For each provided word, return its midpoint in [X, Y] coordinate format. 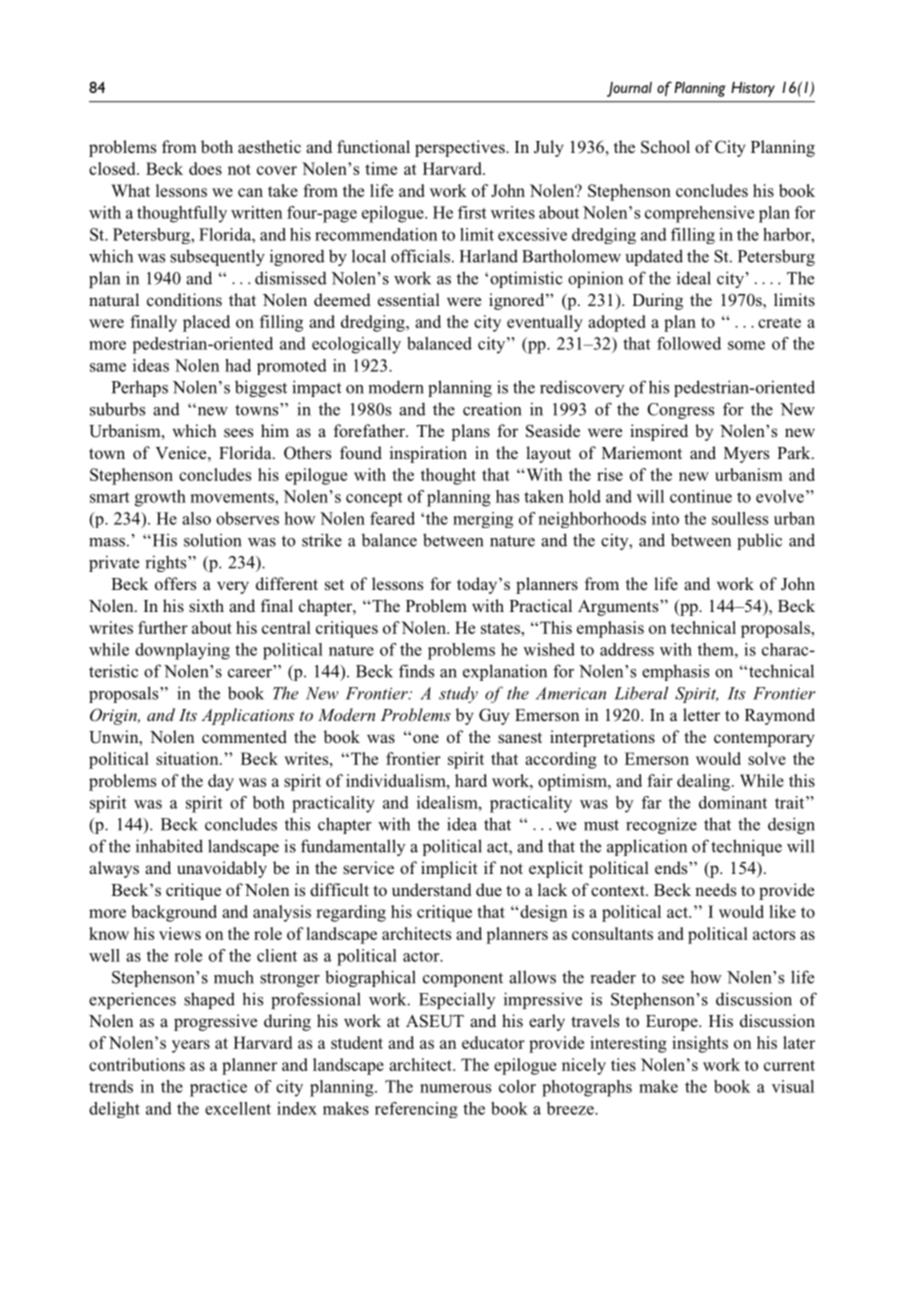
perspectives [461, 148]
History [753, 89]
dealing [705, 782]
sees [238, 433]
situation [188, 758]
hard [471, 780]
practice [218, 1088]
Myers [746, 455]
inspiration [428, 454]
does [205, 168]
